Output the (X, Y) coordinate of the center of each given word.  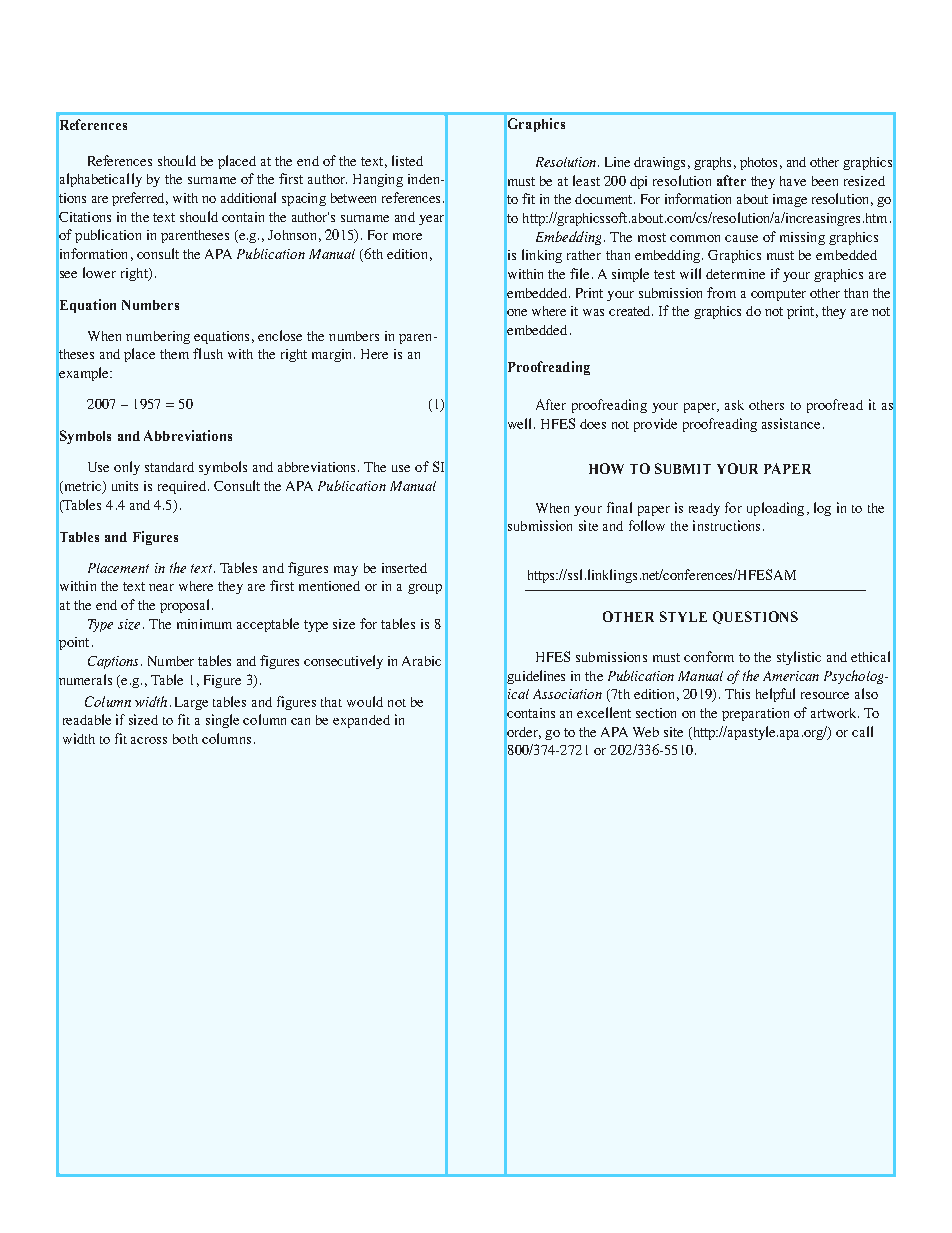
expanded (361, 721)
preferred (140, 199)
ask (734, 405)
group (425, 589)
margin (333, 355)
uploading (775, 509)
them (174, 354)
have (793, 181)
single (222, 721)
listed (407, 160)
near (161, 587)
